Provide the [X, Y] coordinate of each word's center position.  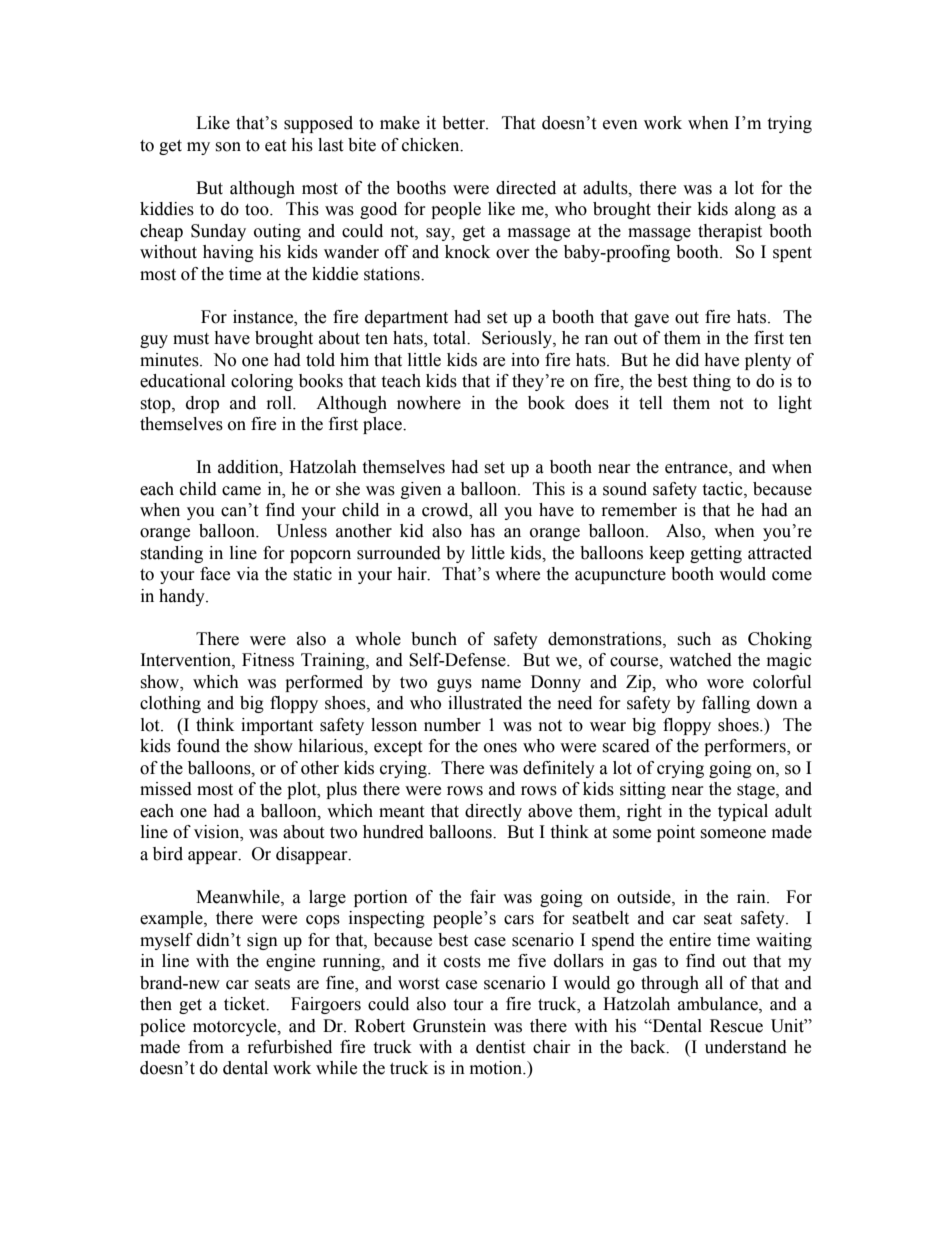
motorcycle [236, 1027]
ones [500, 748]
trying [789, 124]
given [421, 490]
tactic [723, 489]
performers [746, 747]
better [464, 123]
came [241, 491]
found [198, 746]
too [258, 210]
